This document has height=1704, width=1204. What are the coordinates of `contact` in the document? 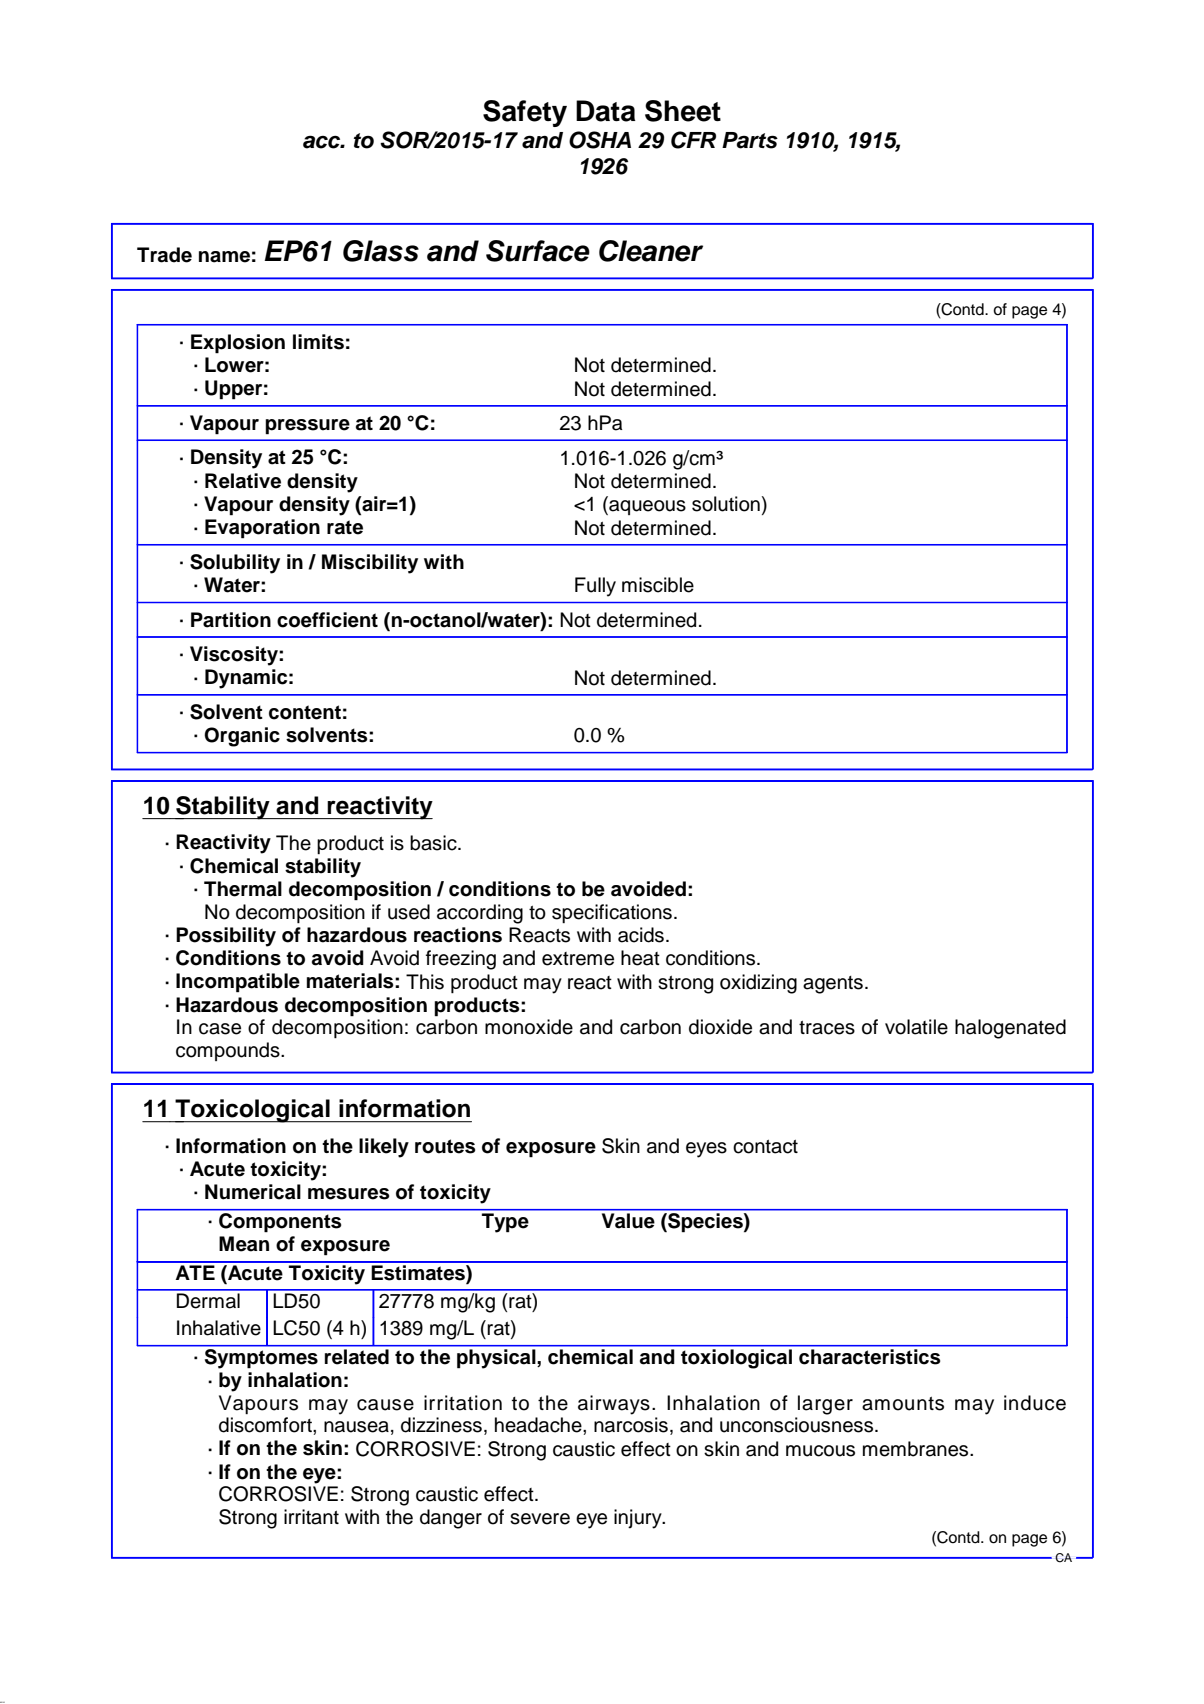 It's located at (765, 1147).
